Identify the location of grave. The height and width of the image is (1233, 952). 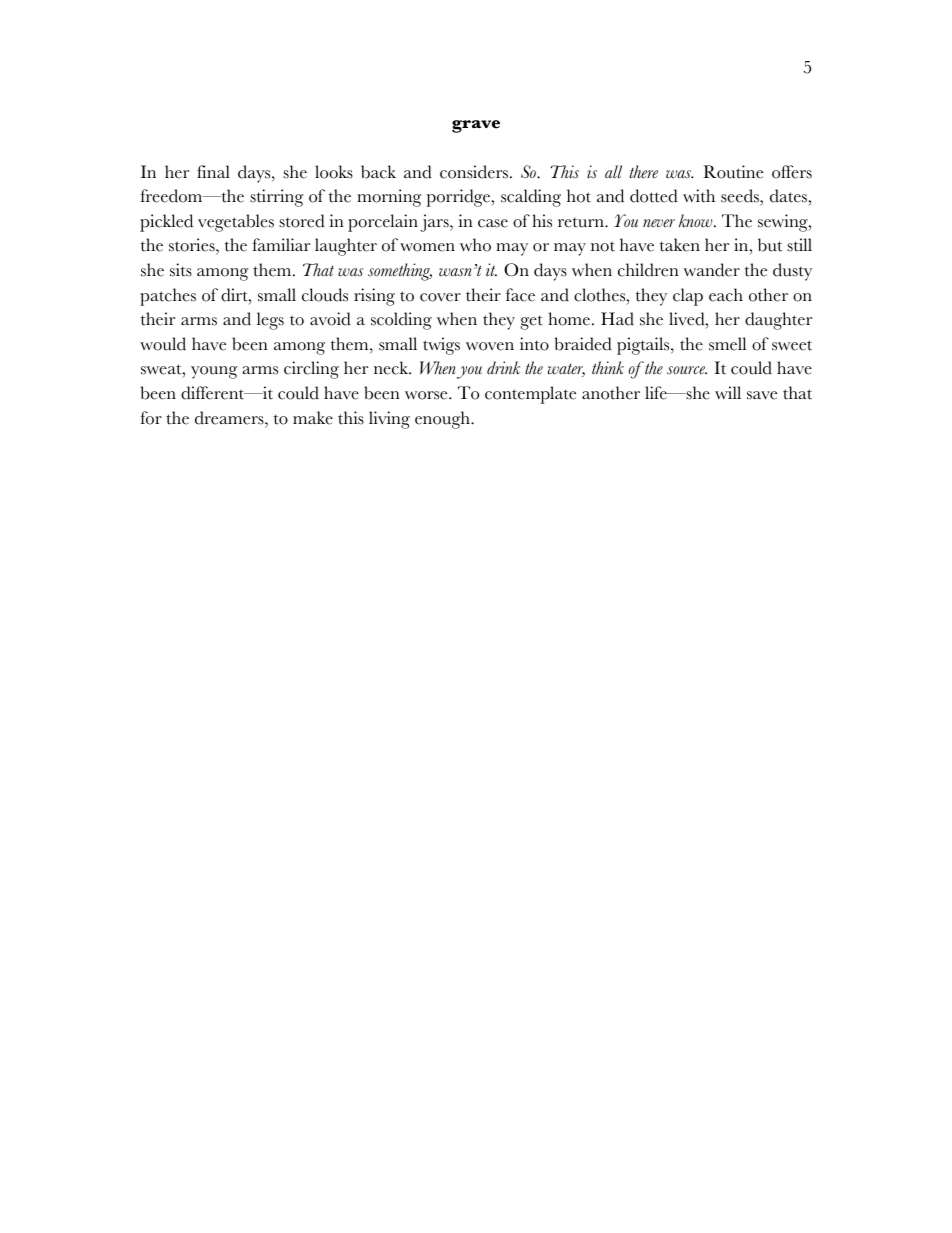
(476, 126).
